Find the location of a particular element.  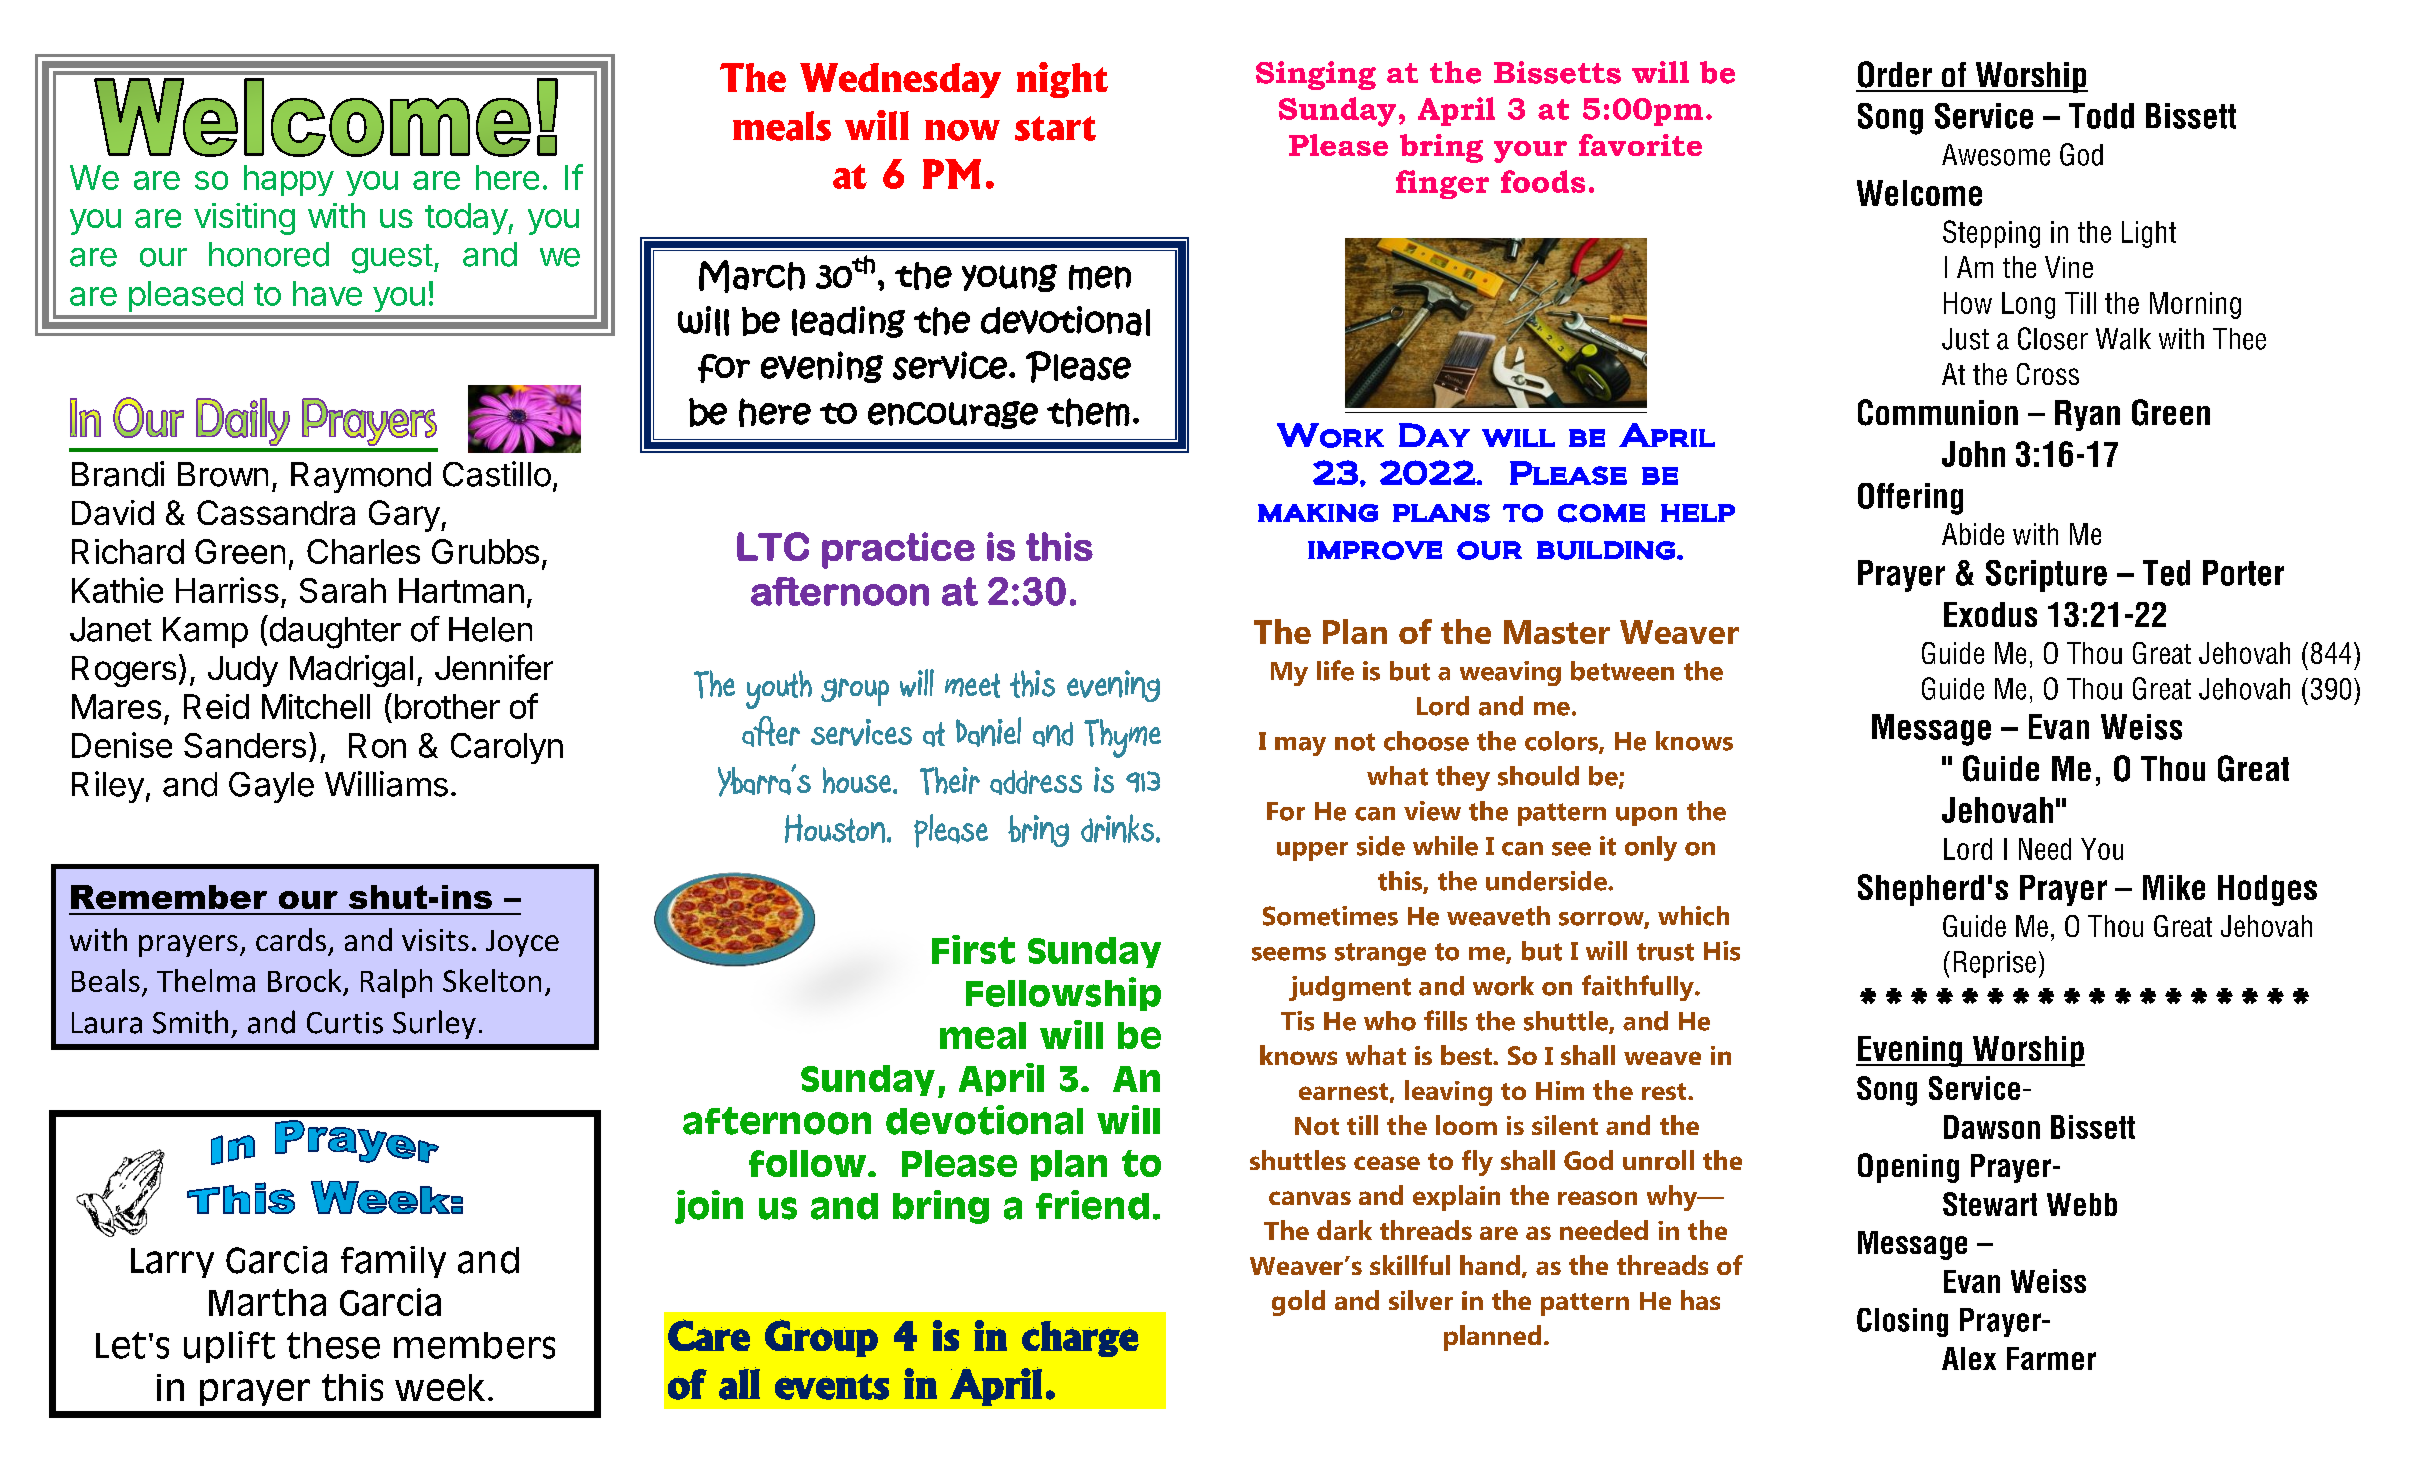

Gary is located at coordinates (404, 516).
